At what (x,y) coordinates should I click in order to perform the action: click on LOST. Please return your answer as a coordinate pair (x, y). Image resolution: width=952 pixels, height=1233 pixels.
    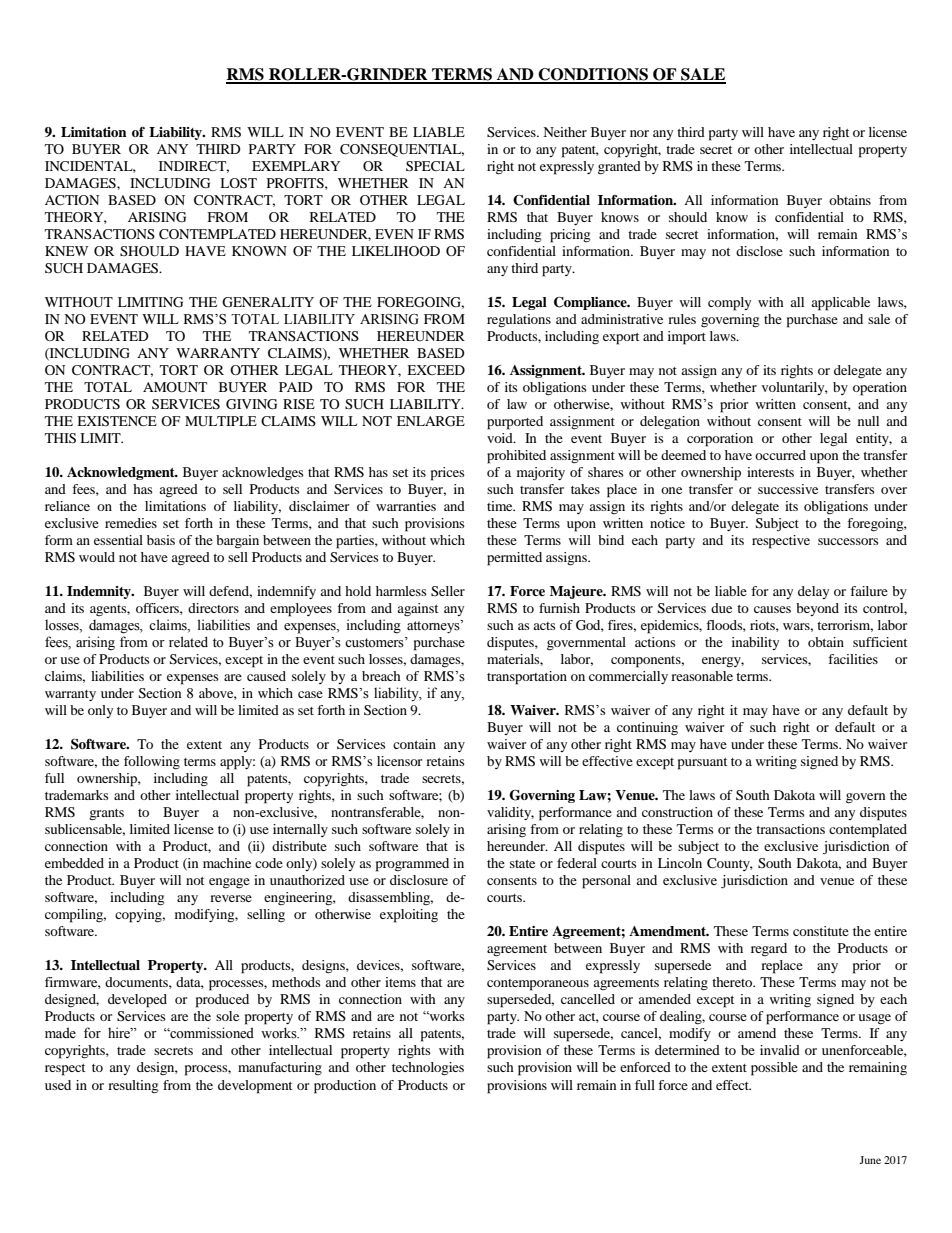
    Looking at the image, I should click on (238, 183).
